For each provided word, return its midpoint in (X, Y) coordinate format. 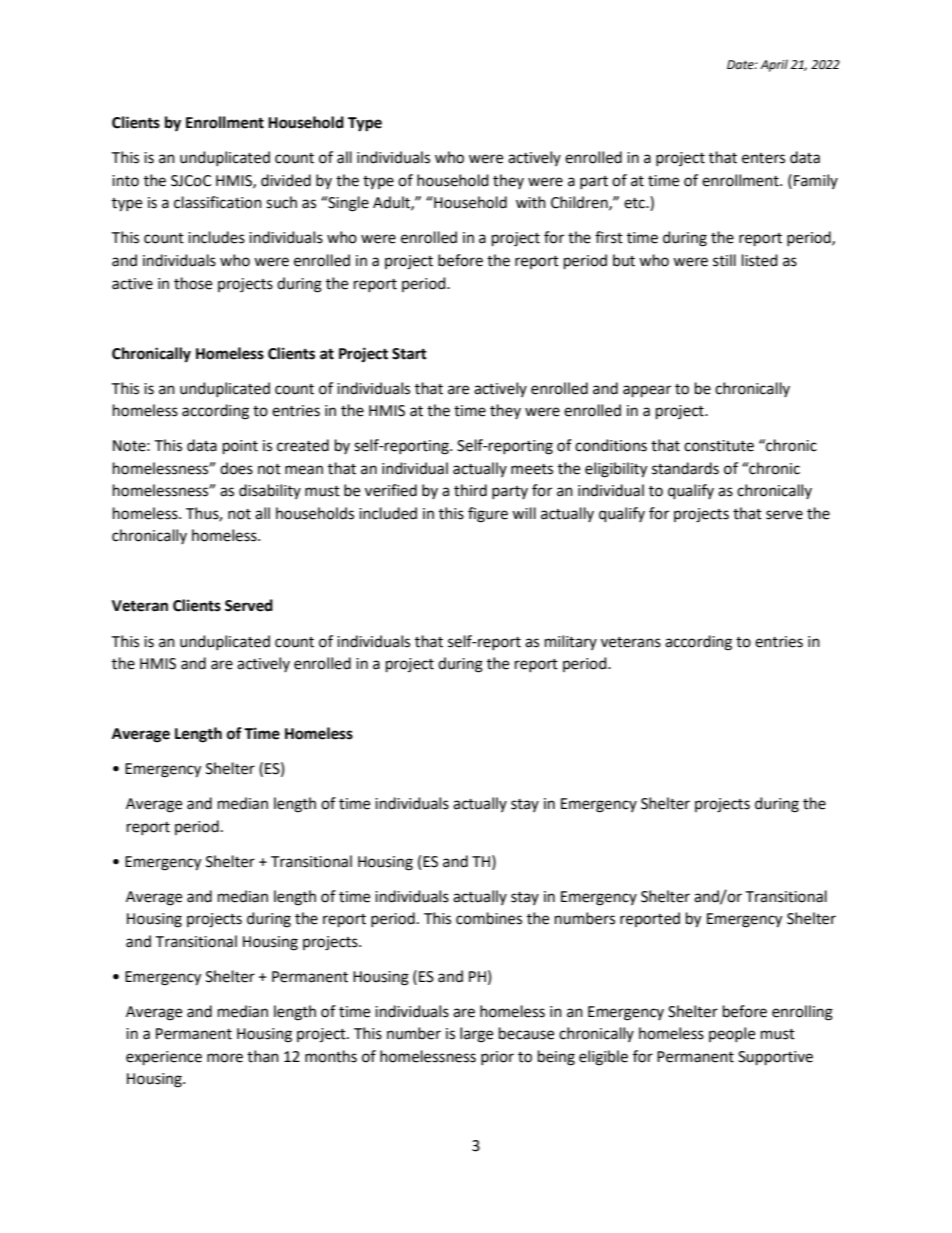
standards (685, 468)
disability (270, 491)
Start (409, 354)
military (571, 642)
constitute (719, 446)
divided (286, 180)
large (476, 1035)
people (732, 1034)
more (225, 1058)
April (774, 65)
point (240, 447)
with (531, 202)
